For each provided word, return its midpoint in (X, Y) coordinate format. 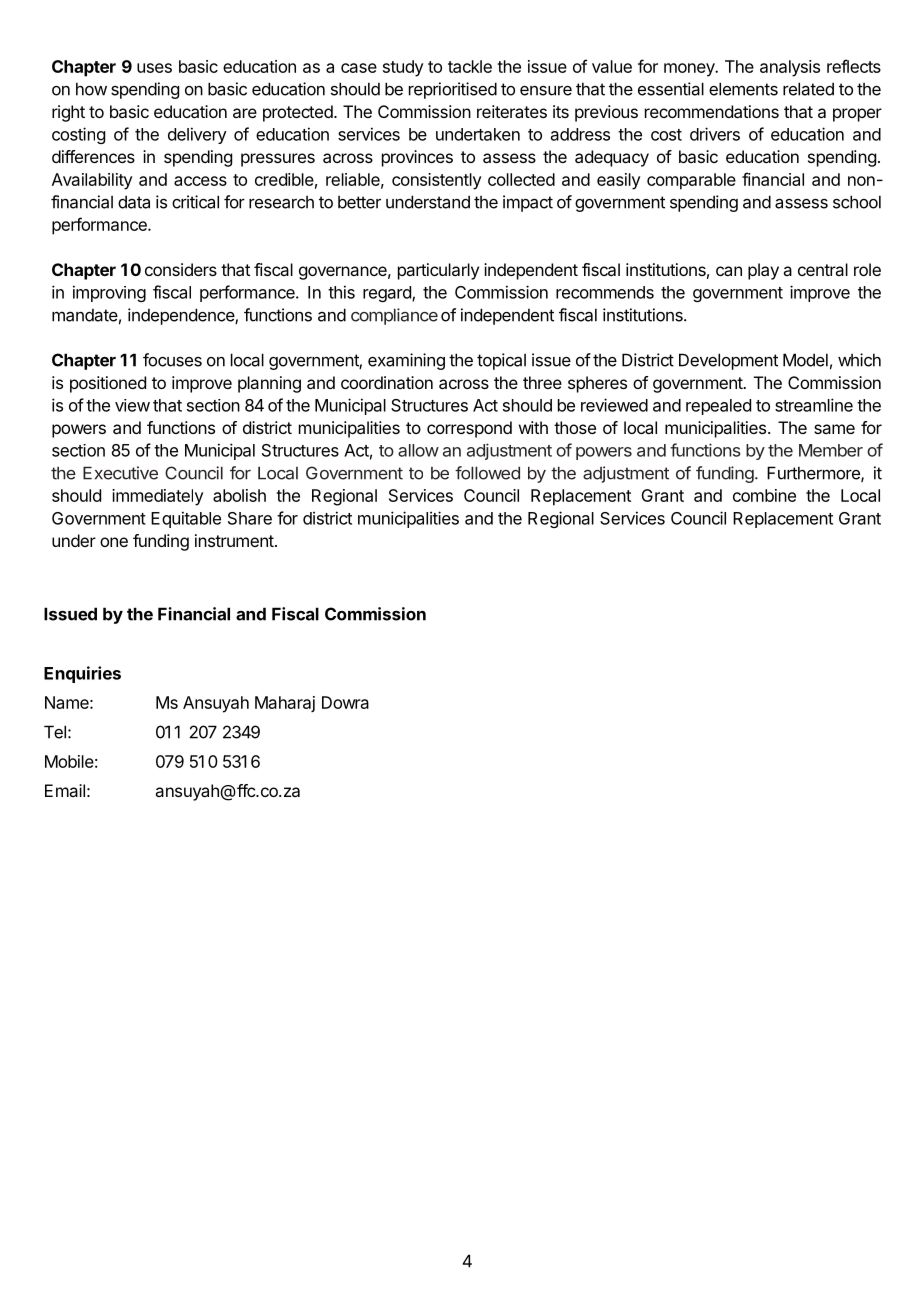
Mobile (69, 761)
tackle (470, 66)
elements (743, 89)
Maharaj (285, 704)
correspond (469, 429)
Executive (120, 473)
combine (764, 495)
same (834, 429)
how (91, 89)
